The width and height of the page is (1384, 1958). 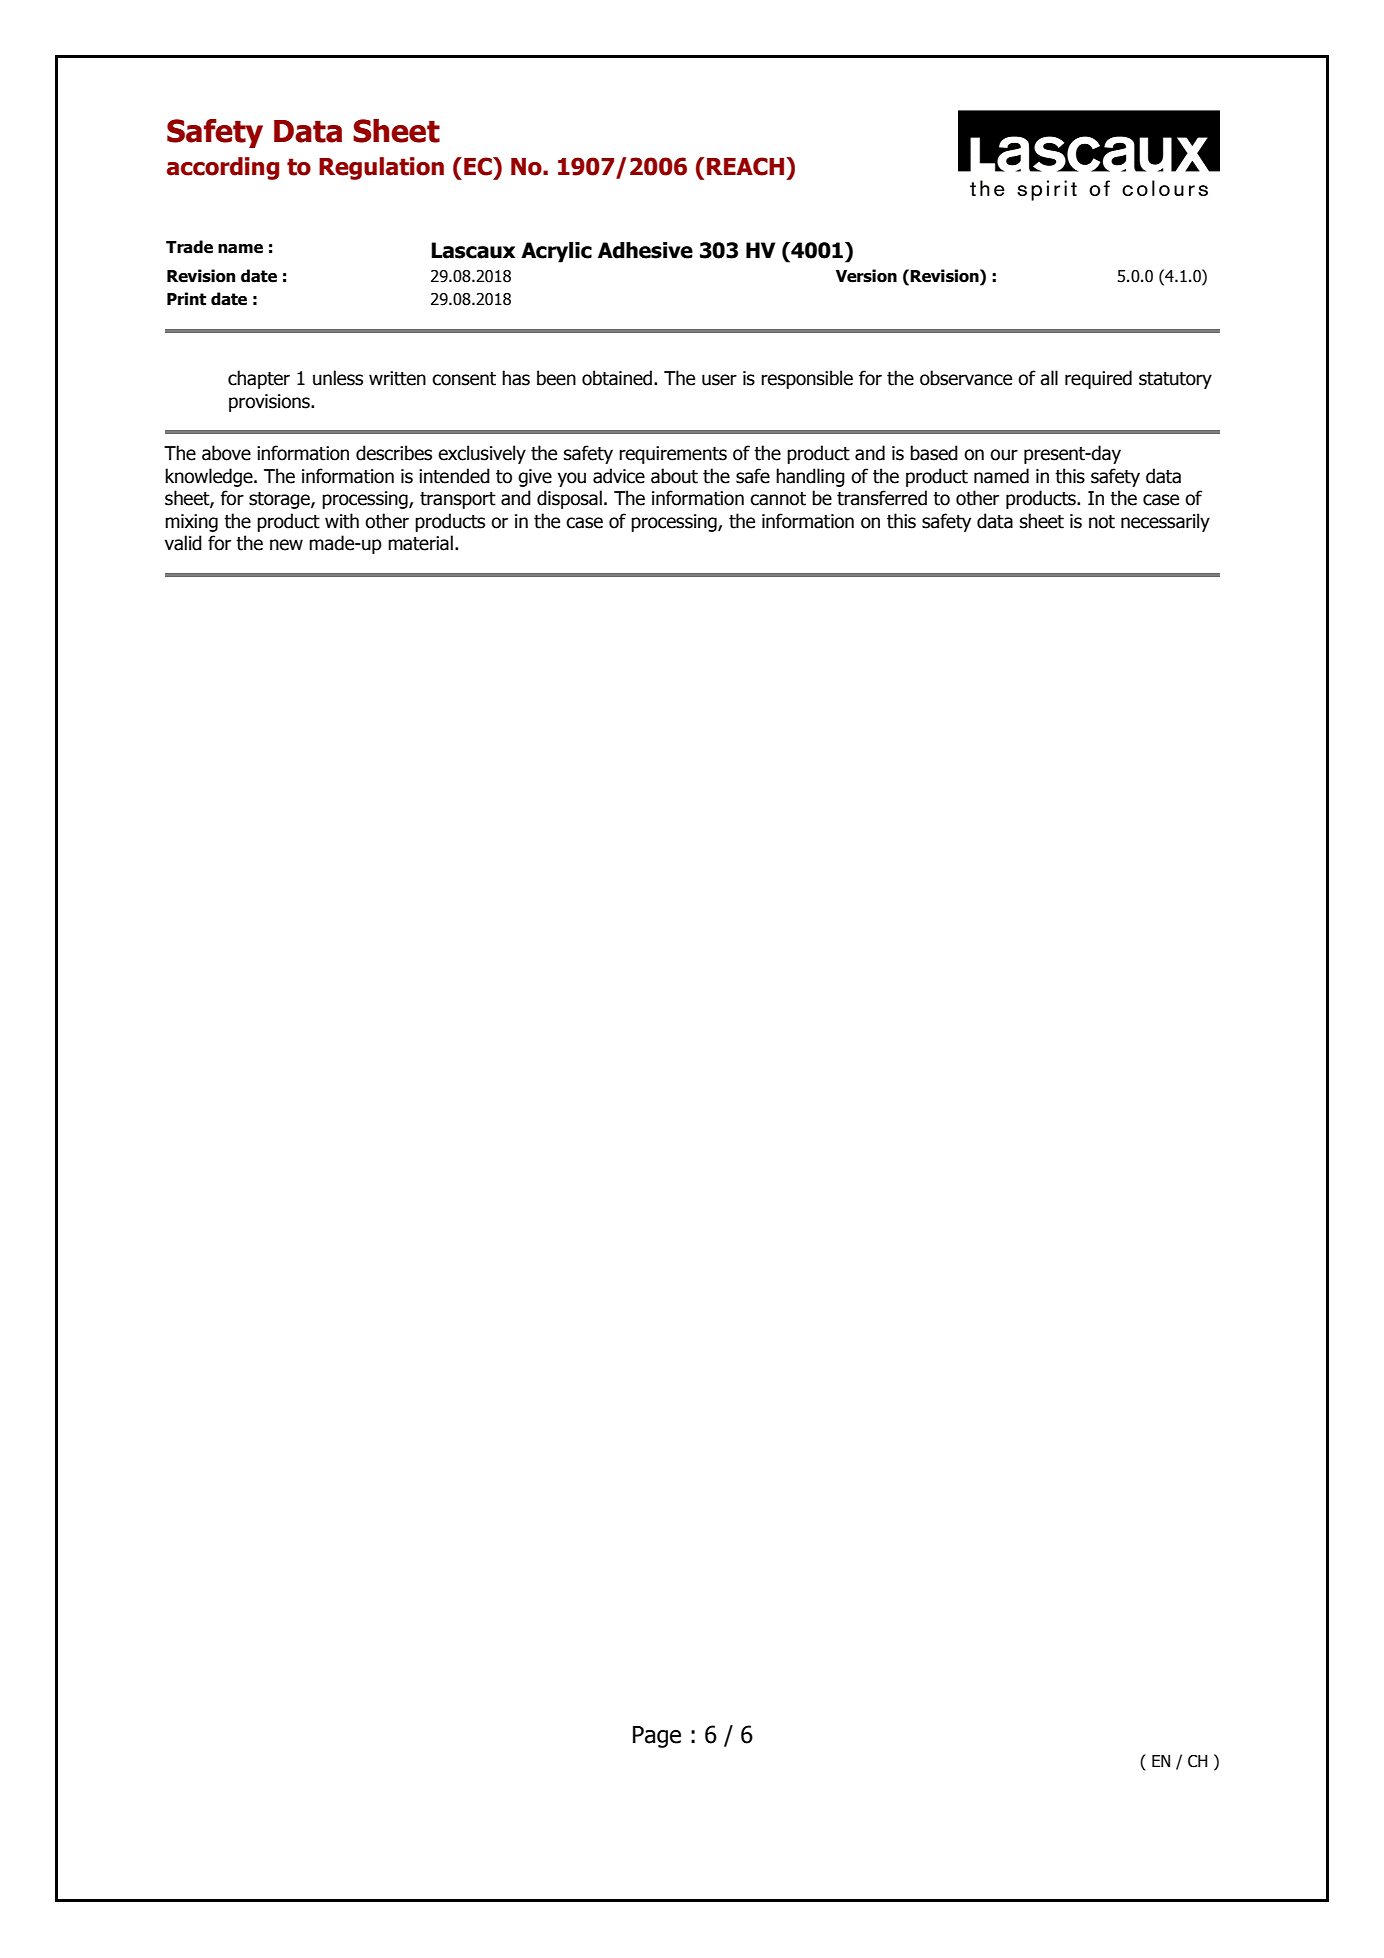 What do you see at coordinates (866, 276) in the page?
I see `Version` at bounding box center [866, 276].
